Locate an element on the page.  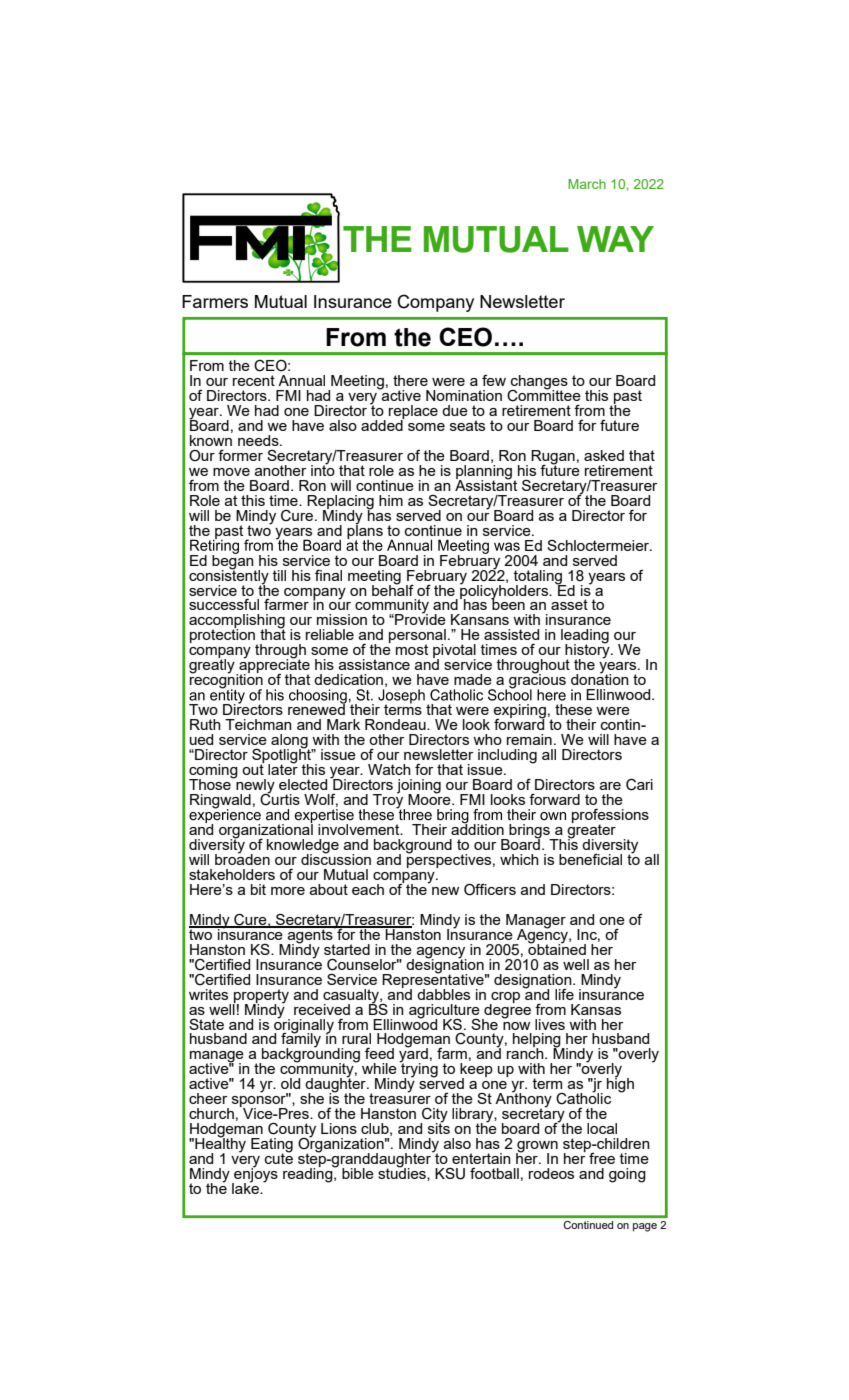
recent is located at coordinates (254, 380).
